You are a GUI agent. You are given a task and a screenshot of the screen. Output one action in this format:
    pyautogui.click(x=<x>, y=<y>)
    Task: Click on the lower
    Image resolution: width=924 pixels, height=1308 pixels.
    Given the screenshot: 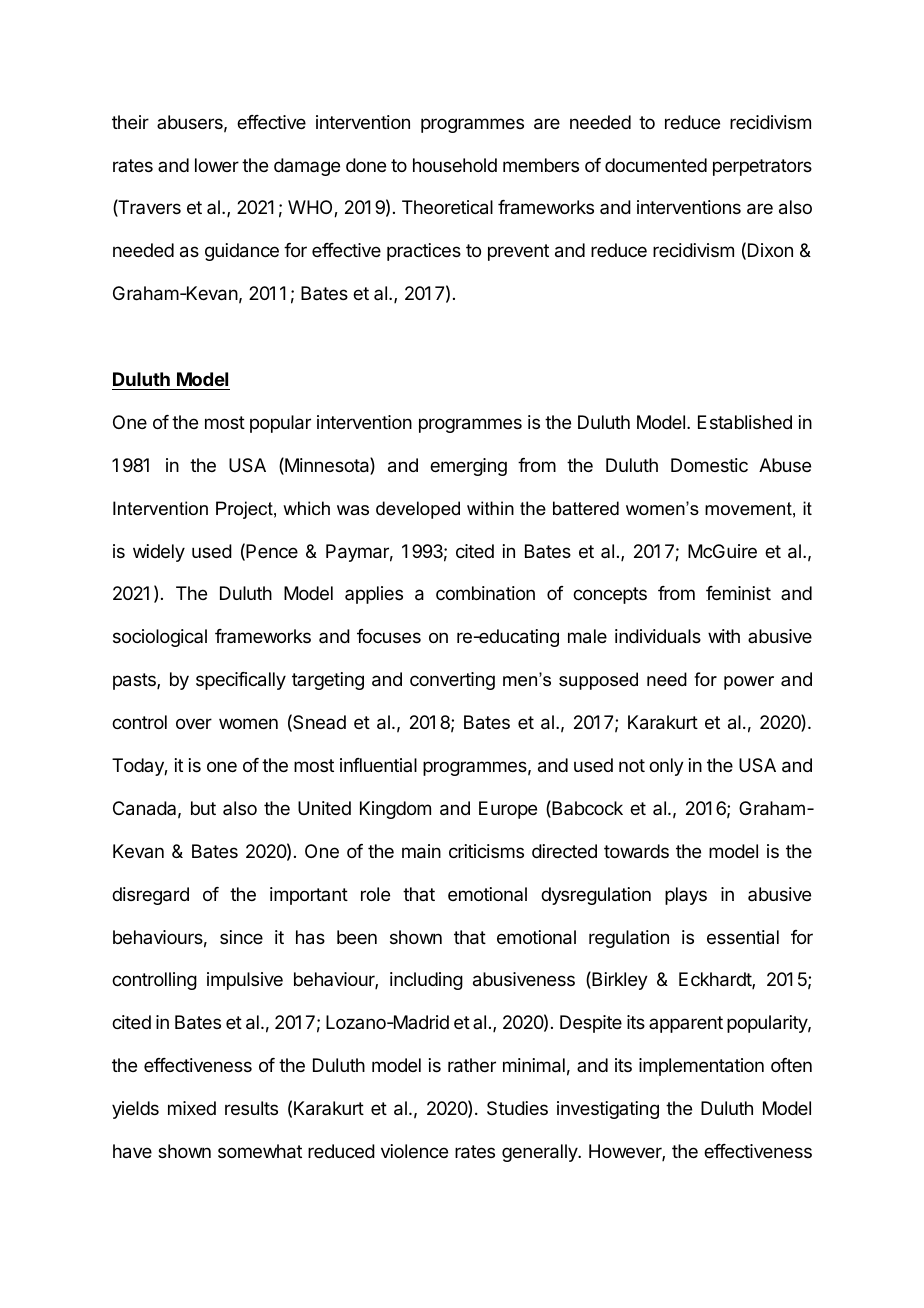 What is the action you would take?
    pyautogui.click(x=217, y=165)
